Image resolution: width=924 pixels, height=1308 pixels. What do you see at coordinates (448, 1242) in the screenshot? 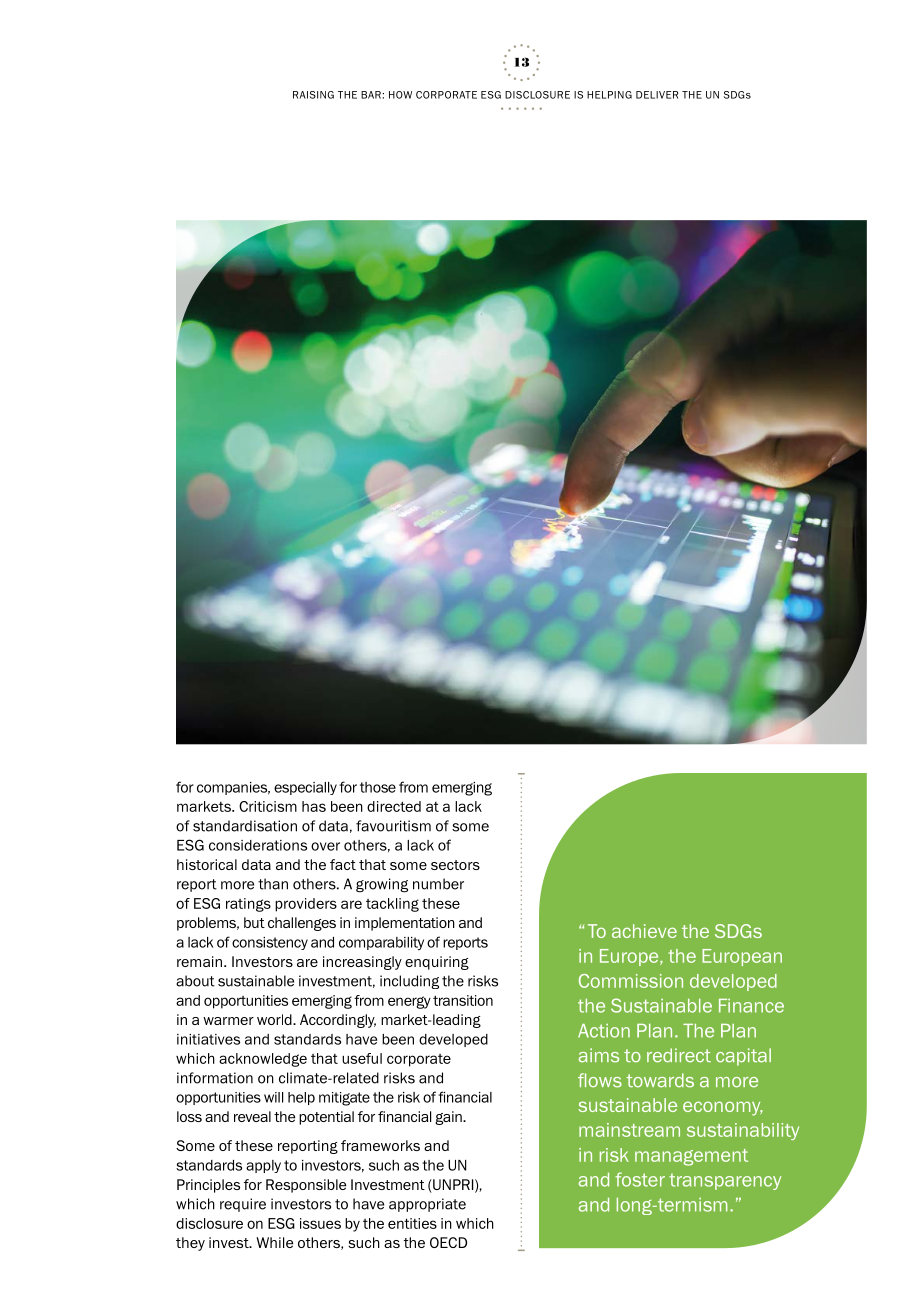
I see `OECD` at bounding box center [448, 1242].
